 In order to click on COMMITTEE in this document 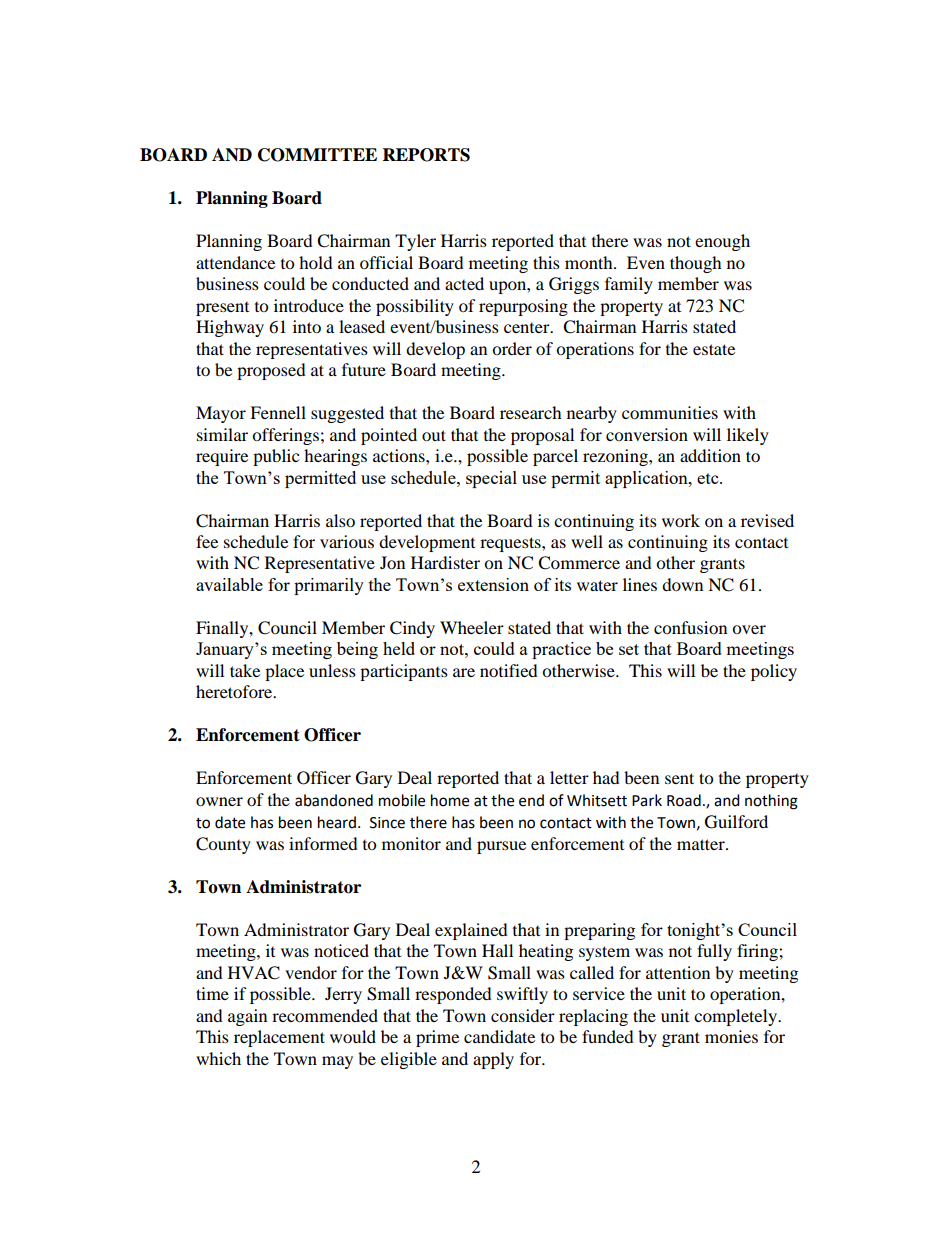, I will do `click(317, 155)`.
